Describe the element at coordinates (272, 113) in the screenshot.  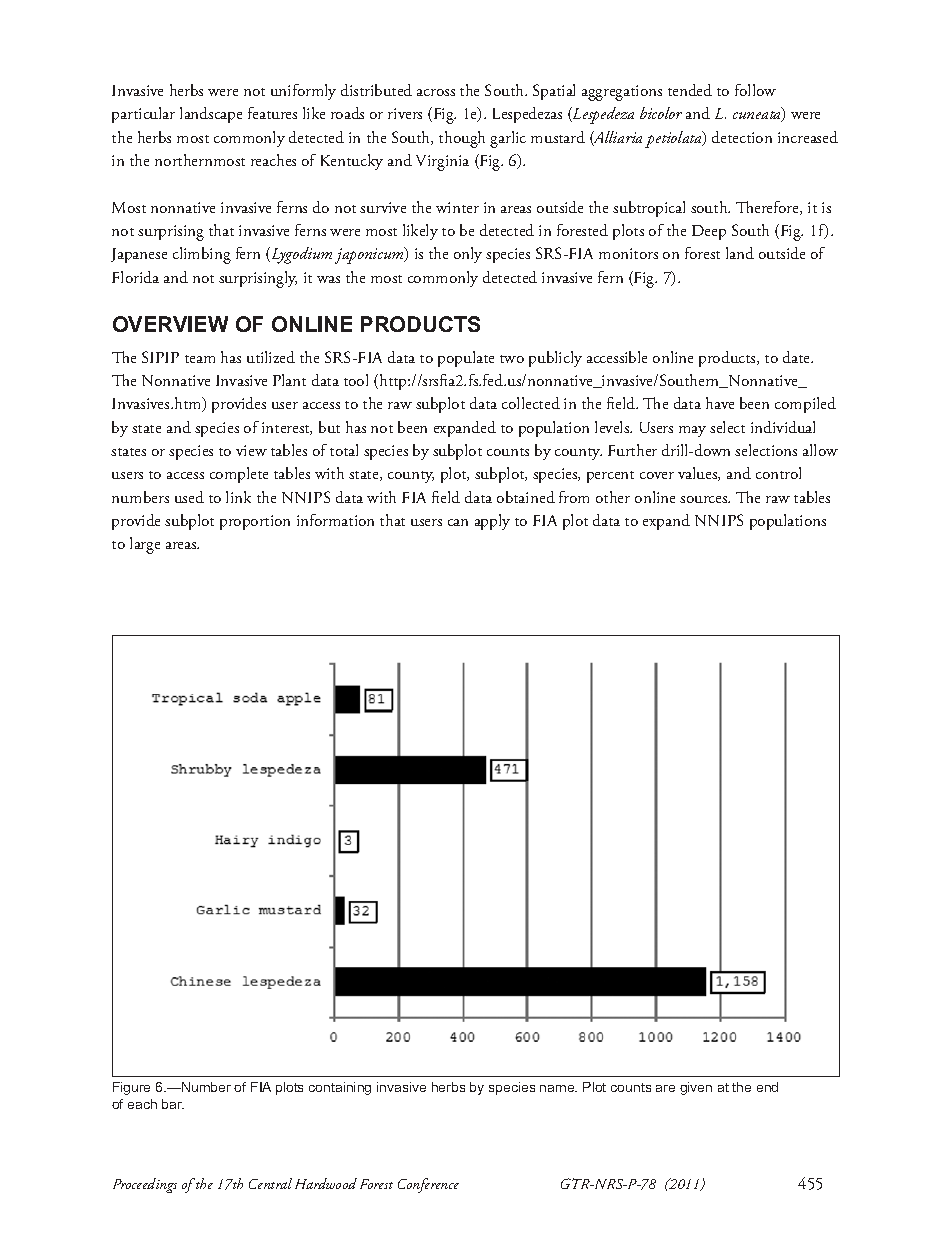
I see `features` at that location.
